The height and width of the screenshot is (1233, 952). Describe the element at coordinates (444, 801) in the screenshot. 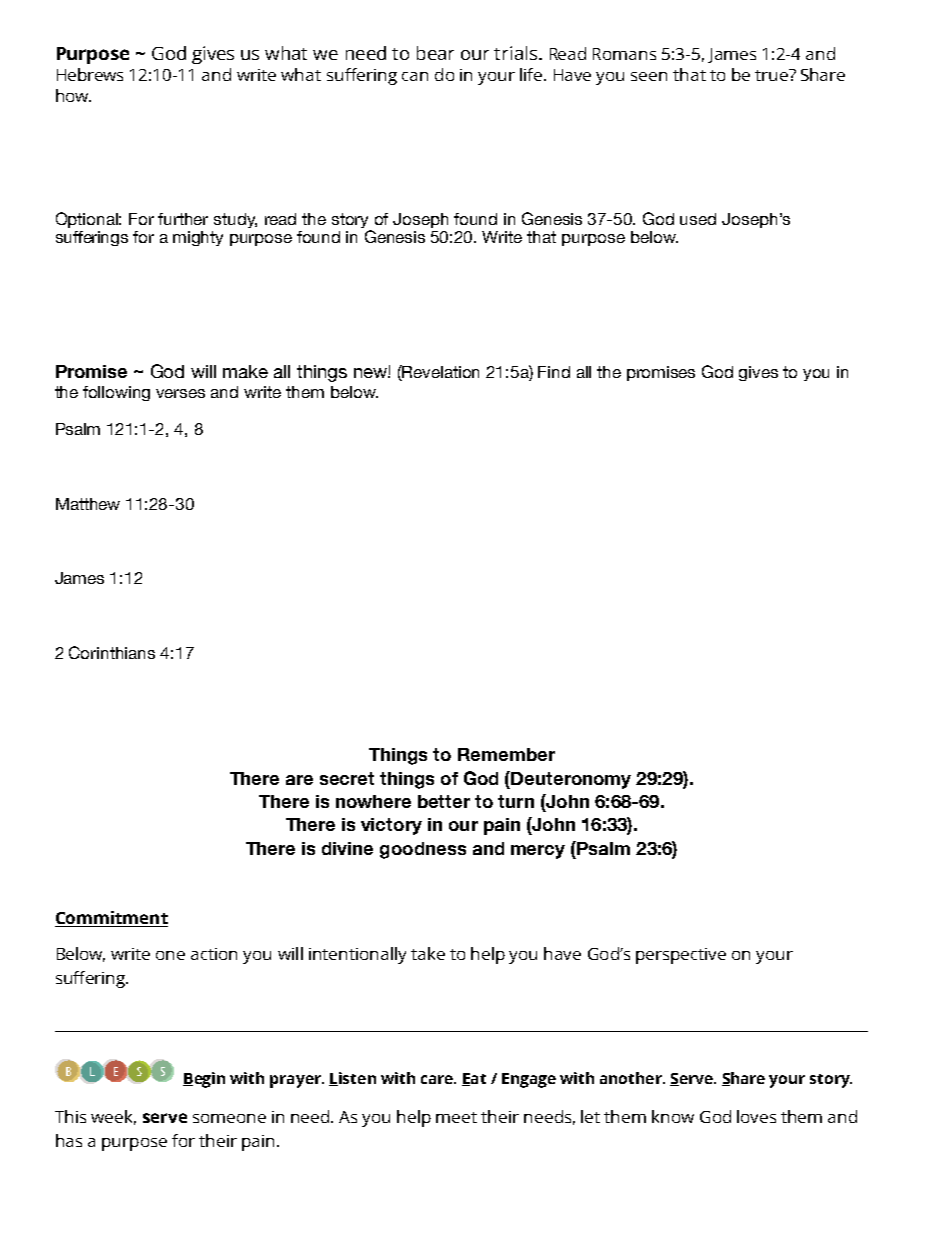

I see `better` at that location.
